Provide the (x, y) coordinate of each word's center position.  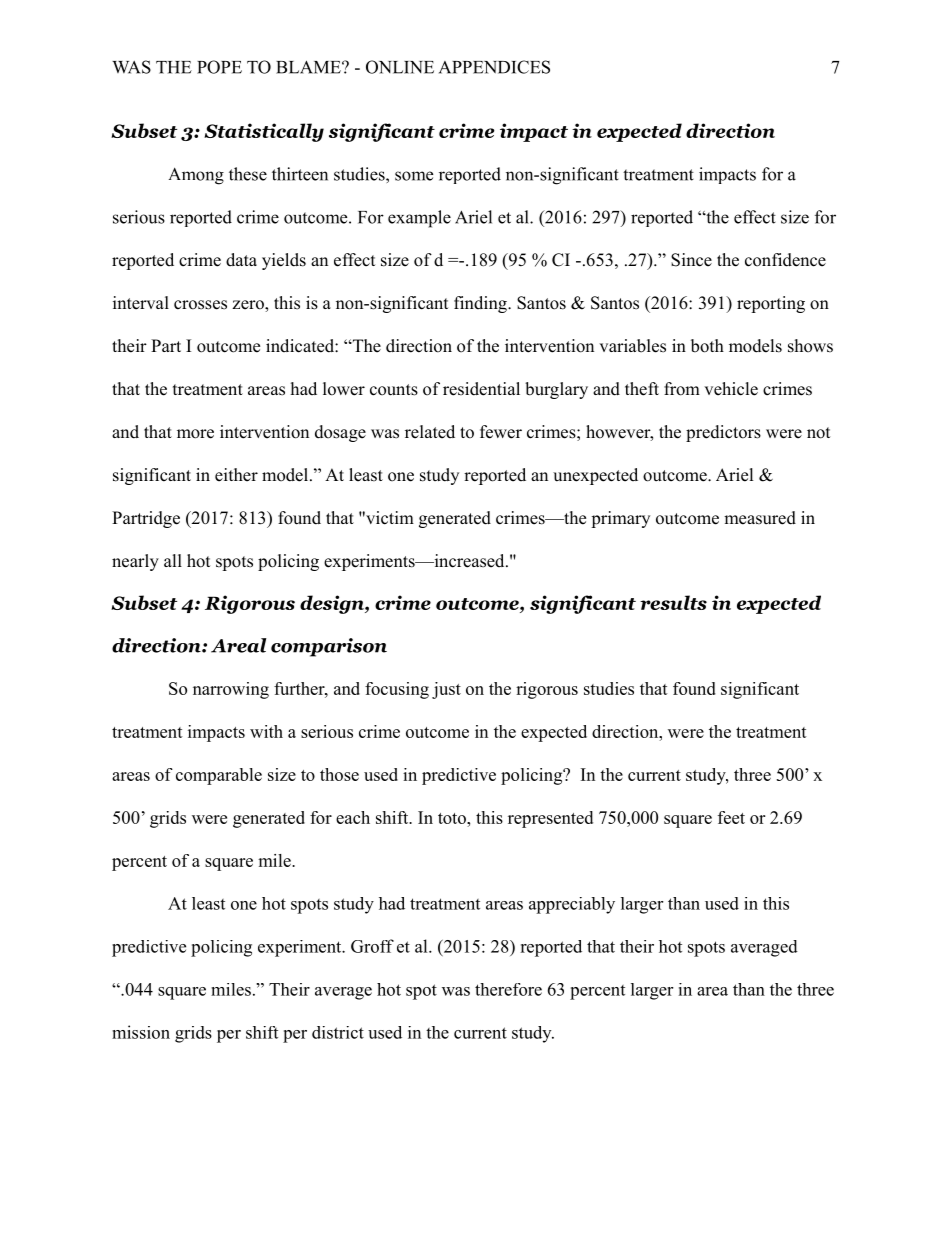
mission (141, 1032)
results (673, 602)
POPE (219, 67)
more (195, 434)
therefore (508, 989)
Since (691, 260)
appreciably (572, 905)
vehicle (731, 389)
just (446, 690)
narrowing (231, 690)
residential (481, 389)
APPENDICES (494, 67)
